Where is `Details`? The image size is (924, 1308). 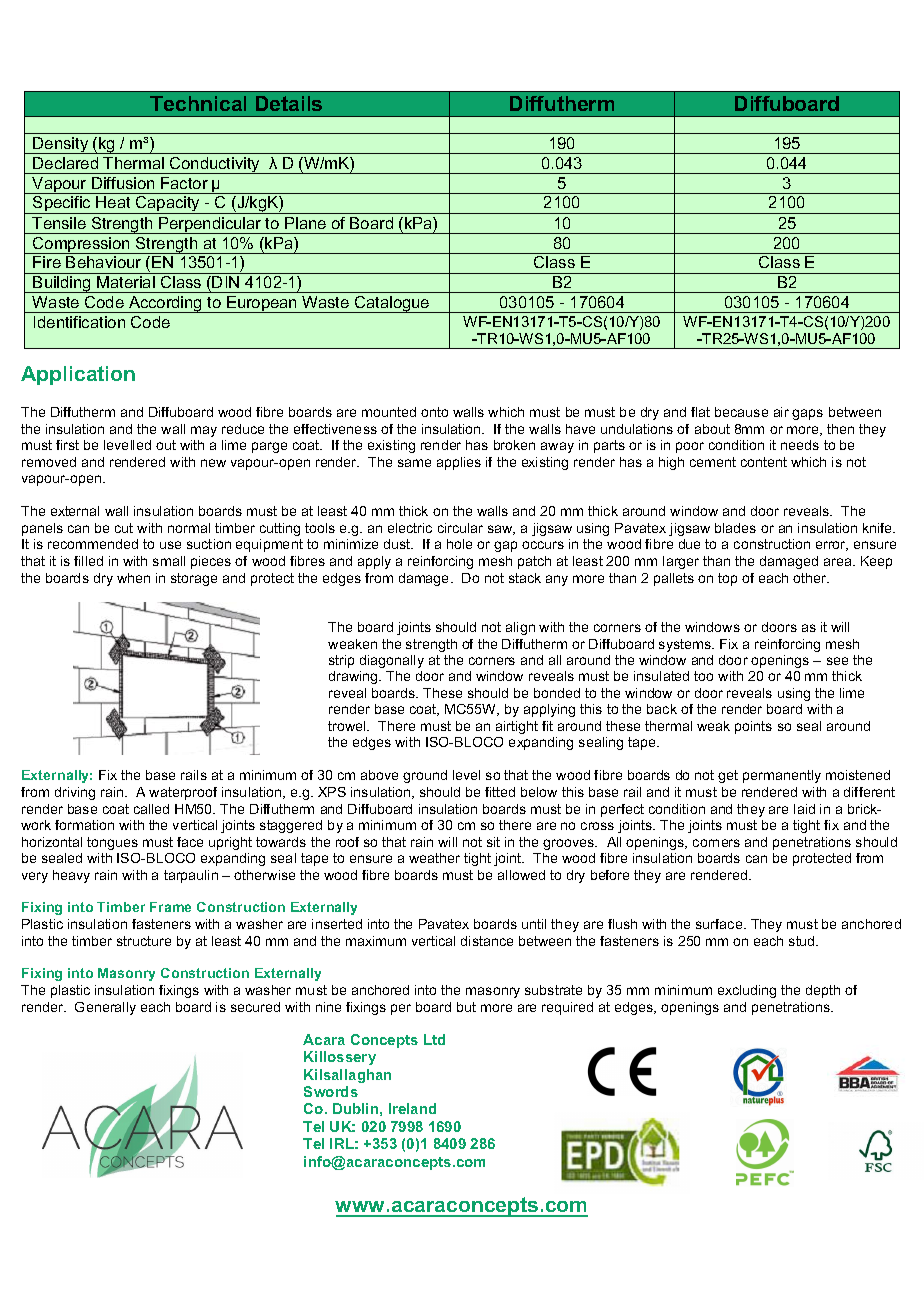
Details is located at coordinates (289, 103).
